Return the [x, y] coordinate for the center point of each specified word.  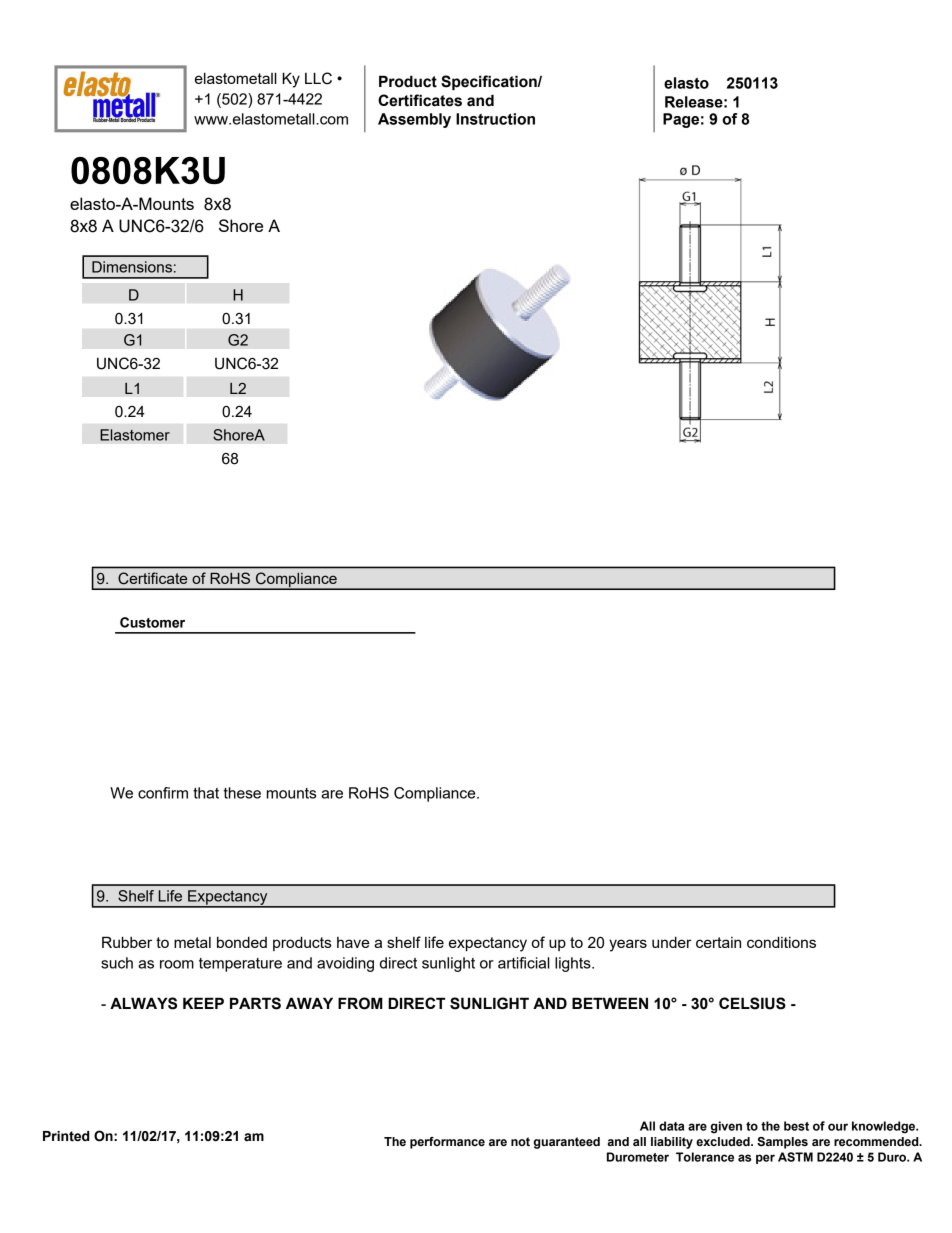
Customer [152, 622]
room [177, 964]
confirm [163, 793]
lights [574, 964]
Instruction [495, 119]
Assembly [414, 120]
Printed [66, 1136]
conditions [781, 942]
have [353, 942]
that [206, 793]
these [242, 793]
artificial [524, 963]
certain [718, 942]
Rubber [127, 942]
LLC [318, 78]
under [672, 942]
